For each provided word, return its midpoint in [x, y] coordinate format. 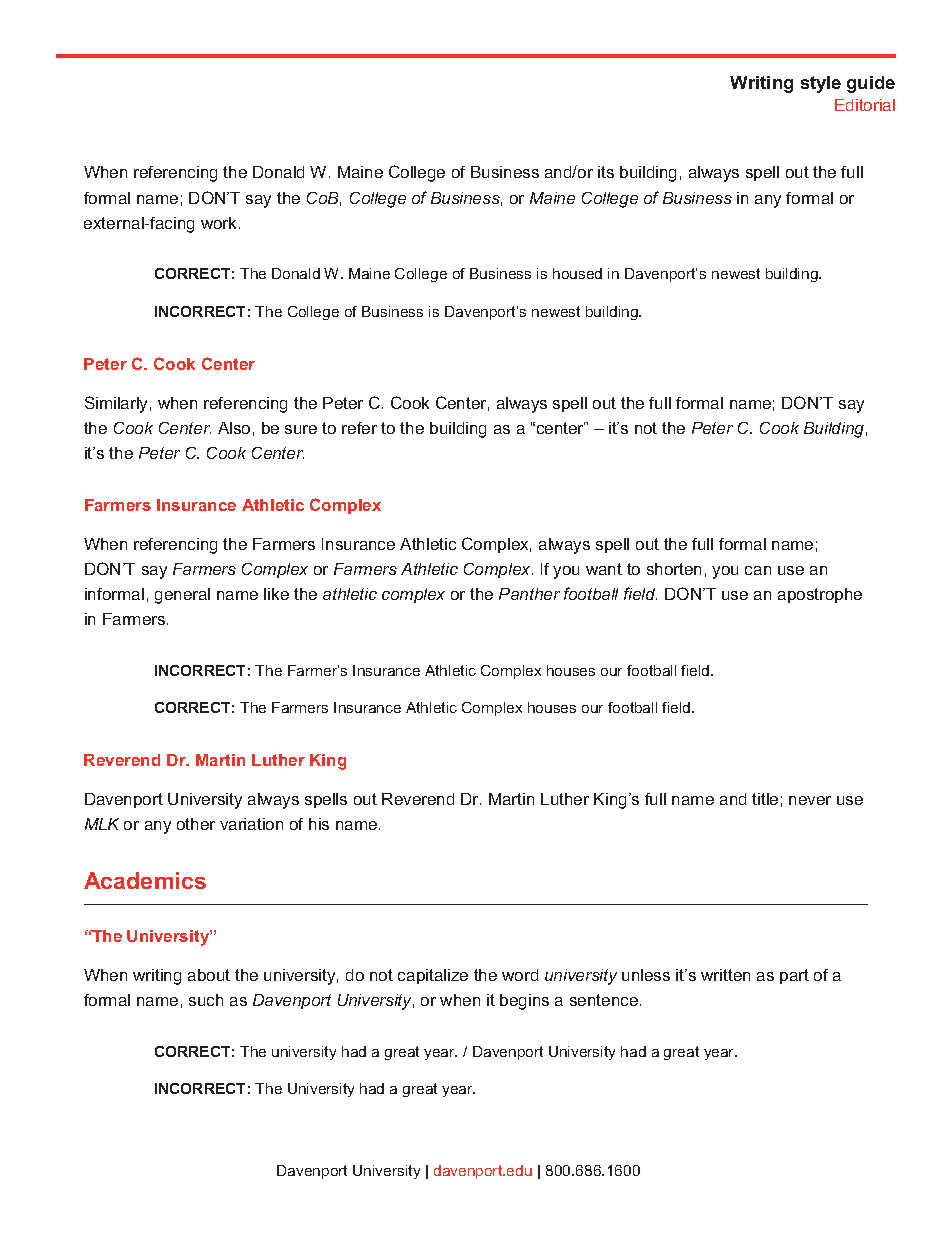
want [604, 569]
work [218, 223]
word [520, 975]
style [821, 84]
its [606, 172]
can [758, 570]
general [182, 596]
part [794, 976]
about [209, 975]
